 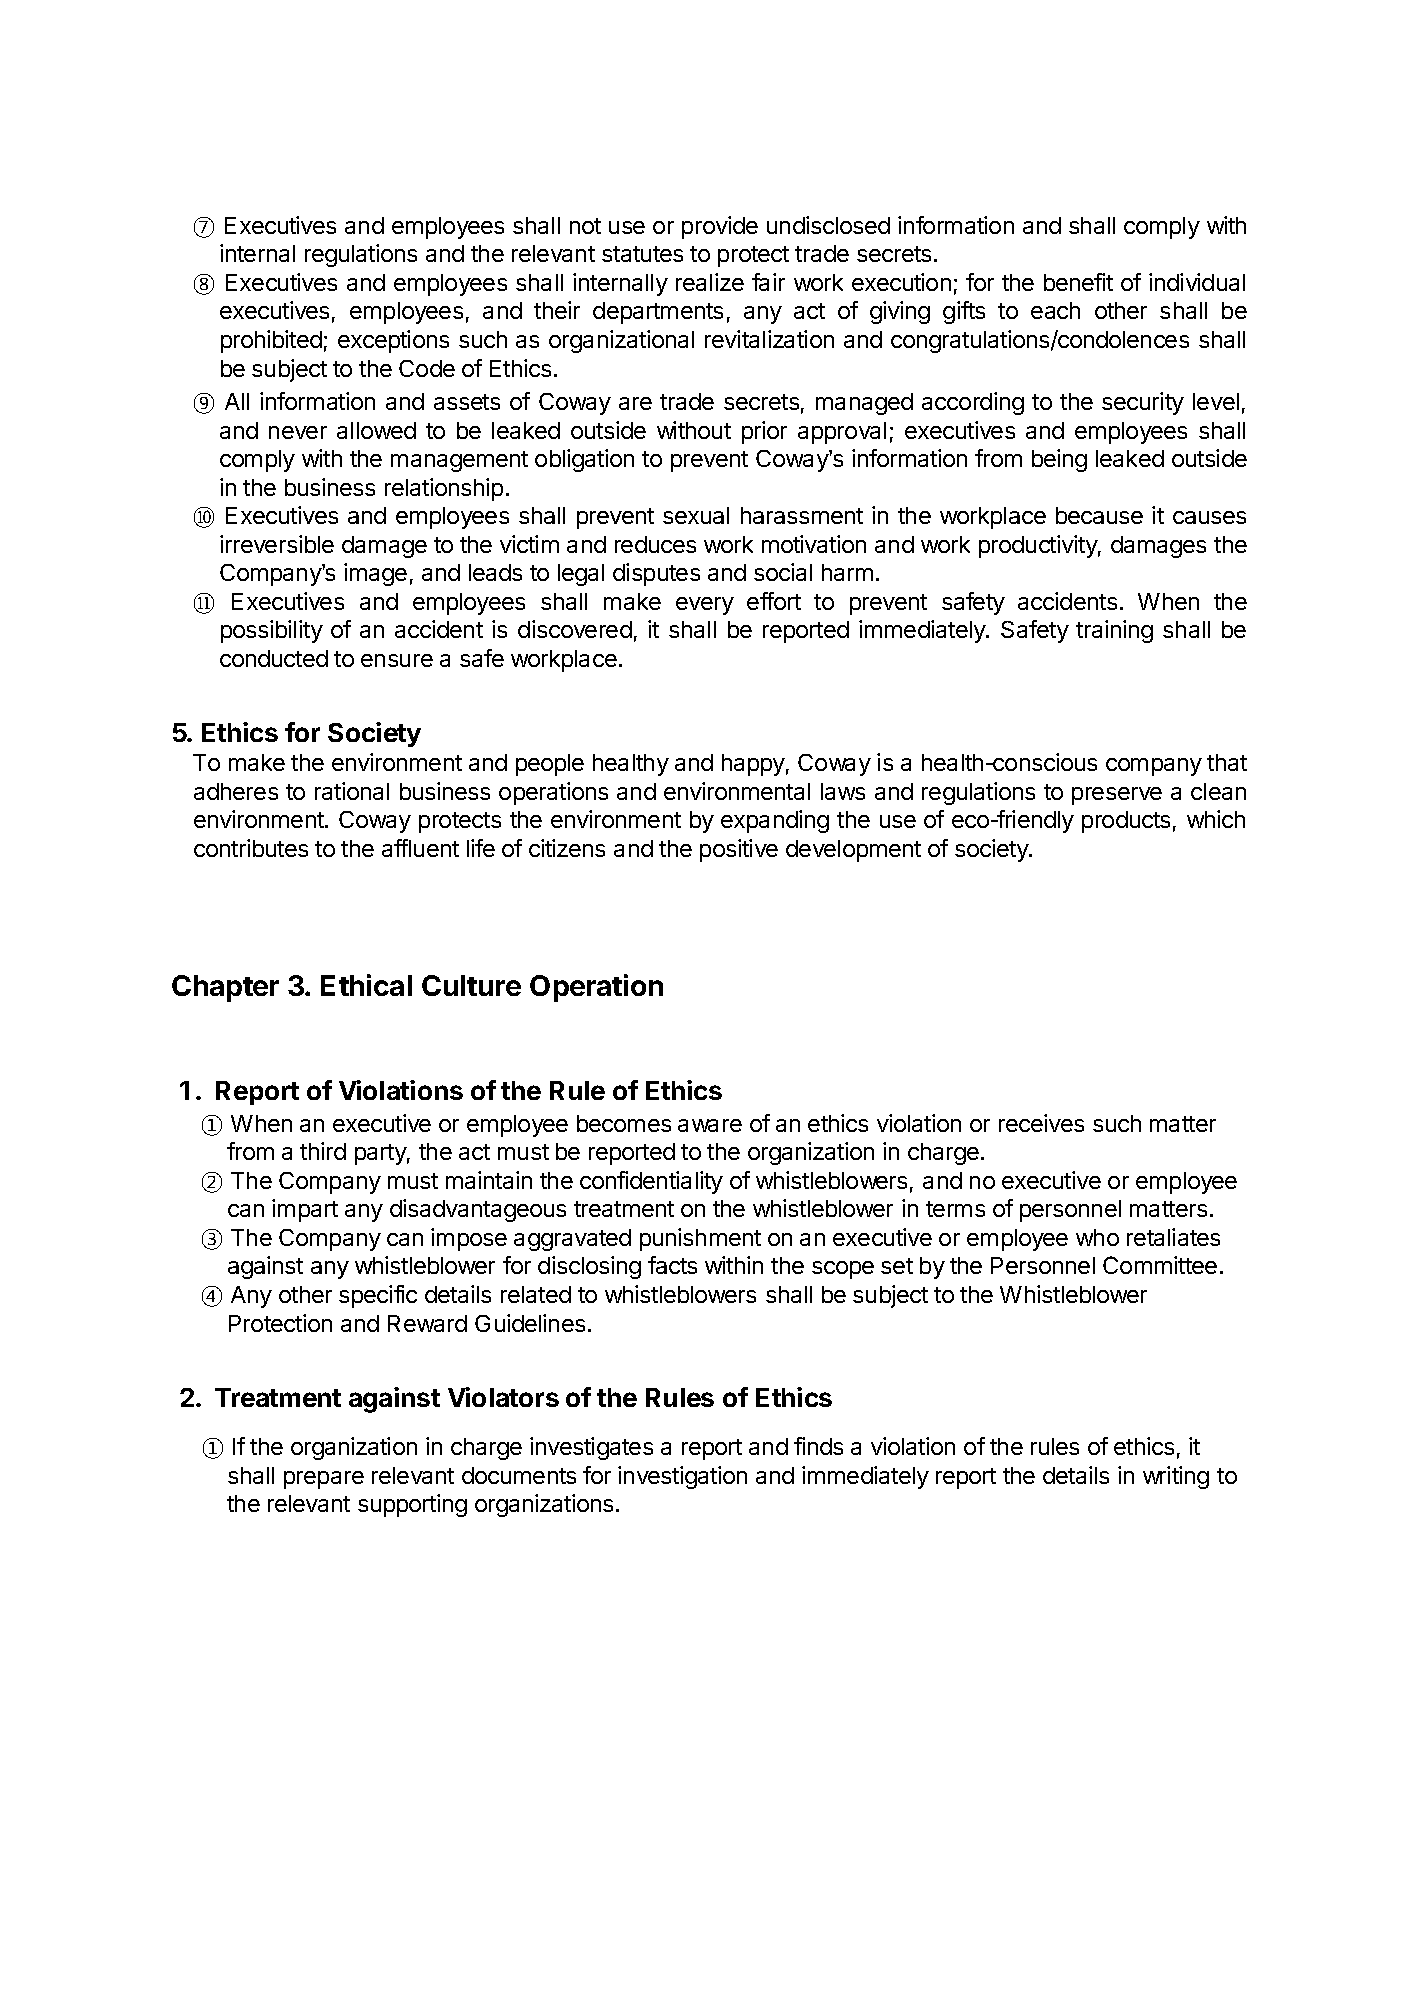 What do you see at coordinates (324, 1480) in the screenshot?
I see `prepare` at bounding box center [324, 1480].
